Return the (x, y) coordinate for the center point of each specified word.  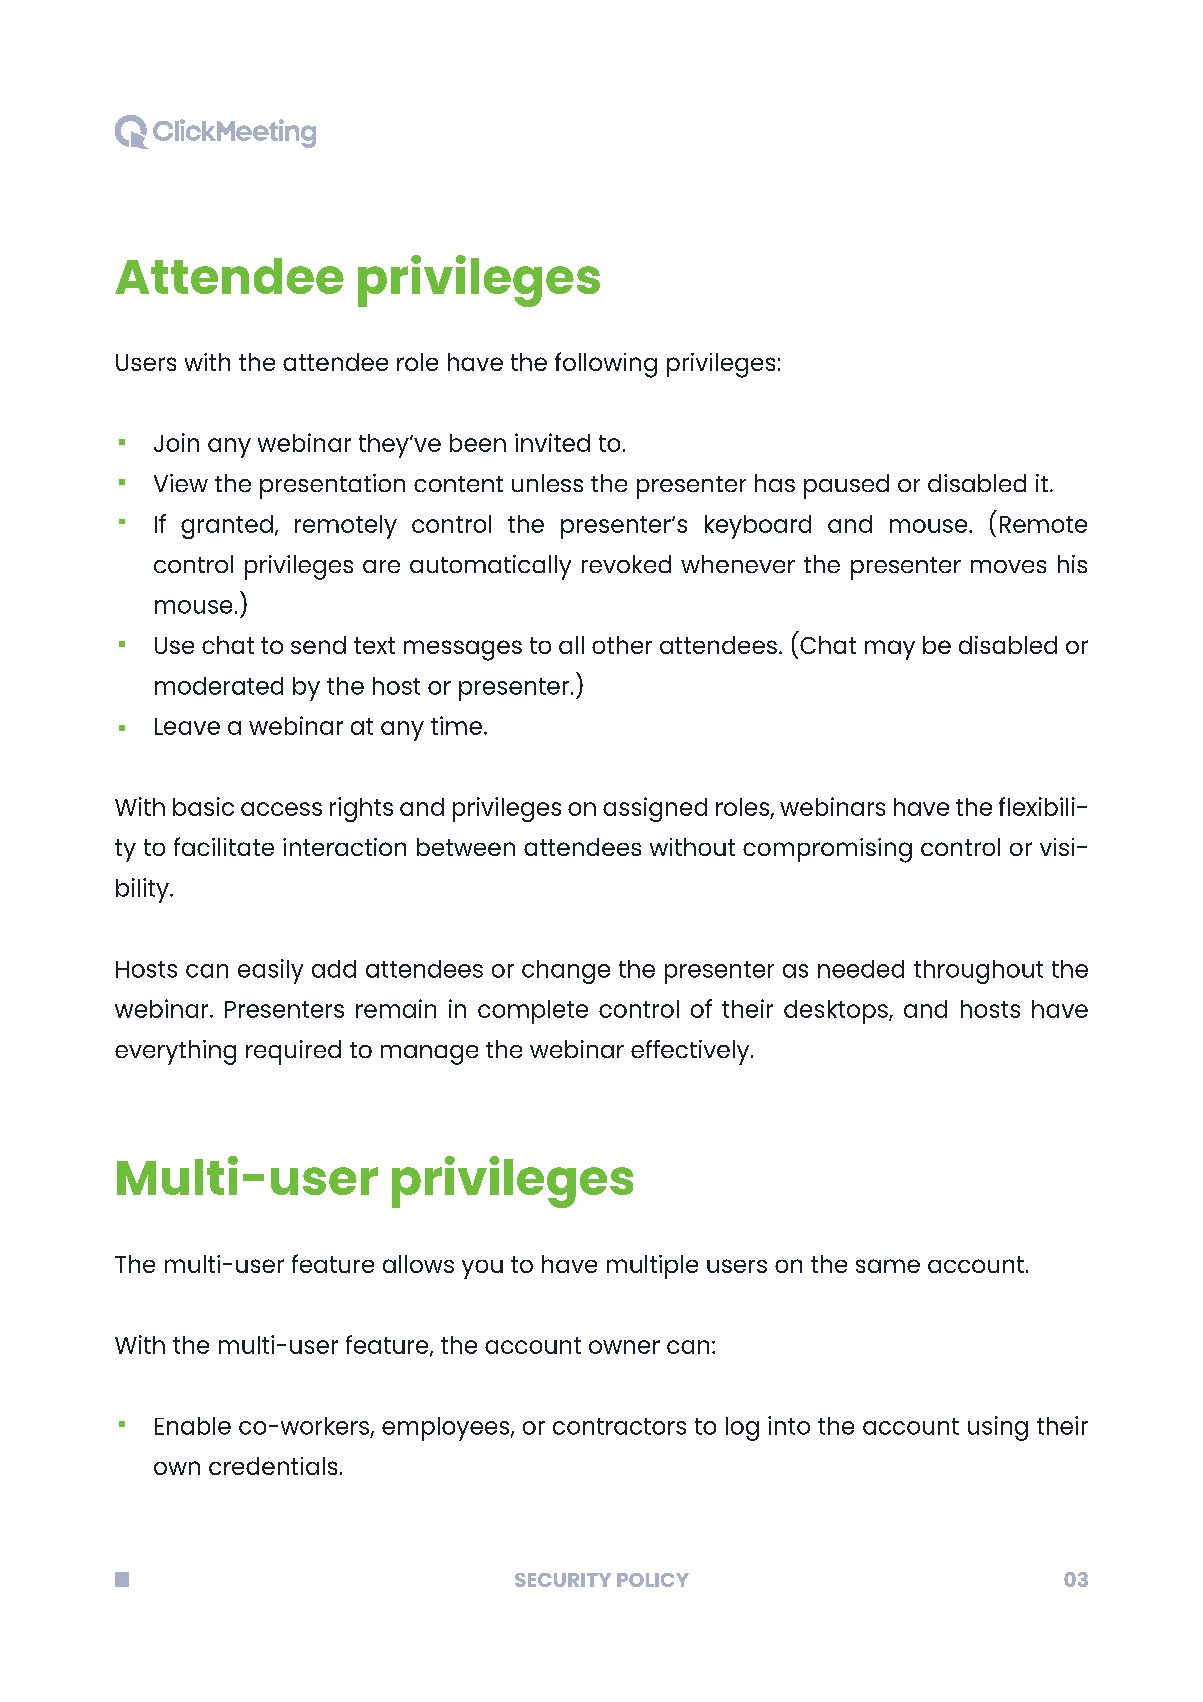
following (606, 365)
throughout (978, 972)
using (998, 1428)
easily (270, 971)
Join (176, 442)
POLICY (653, 1580)
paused (846, 486)
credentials (273, 1466)
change (566, 972)
